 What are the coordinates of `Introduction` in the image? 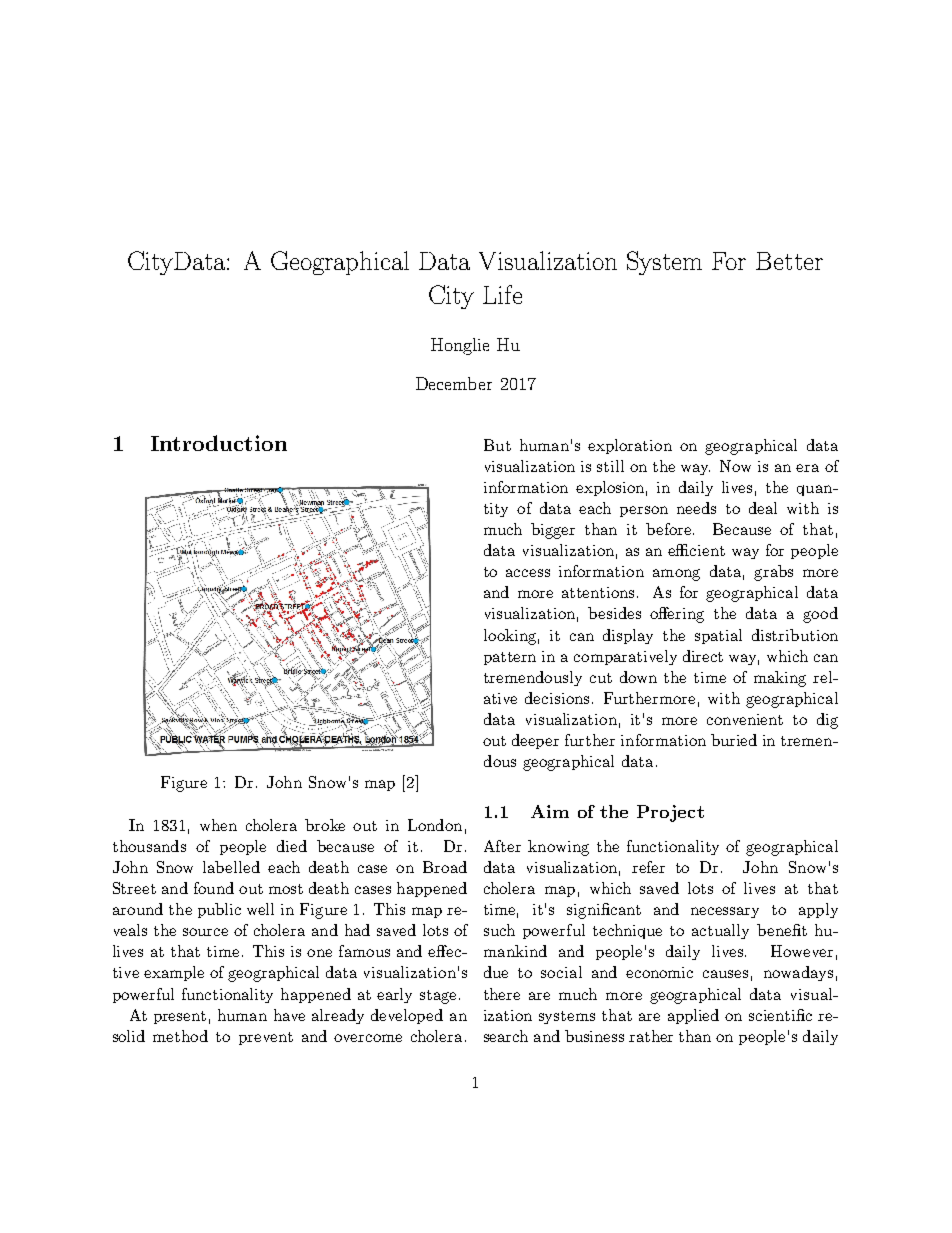 It's located at (219, 443).
